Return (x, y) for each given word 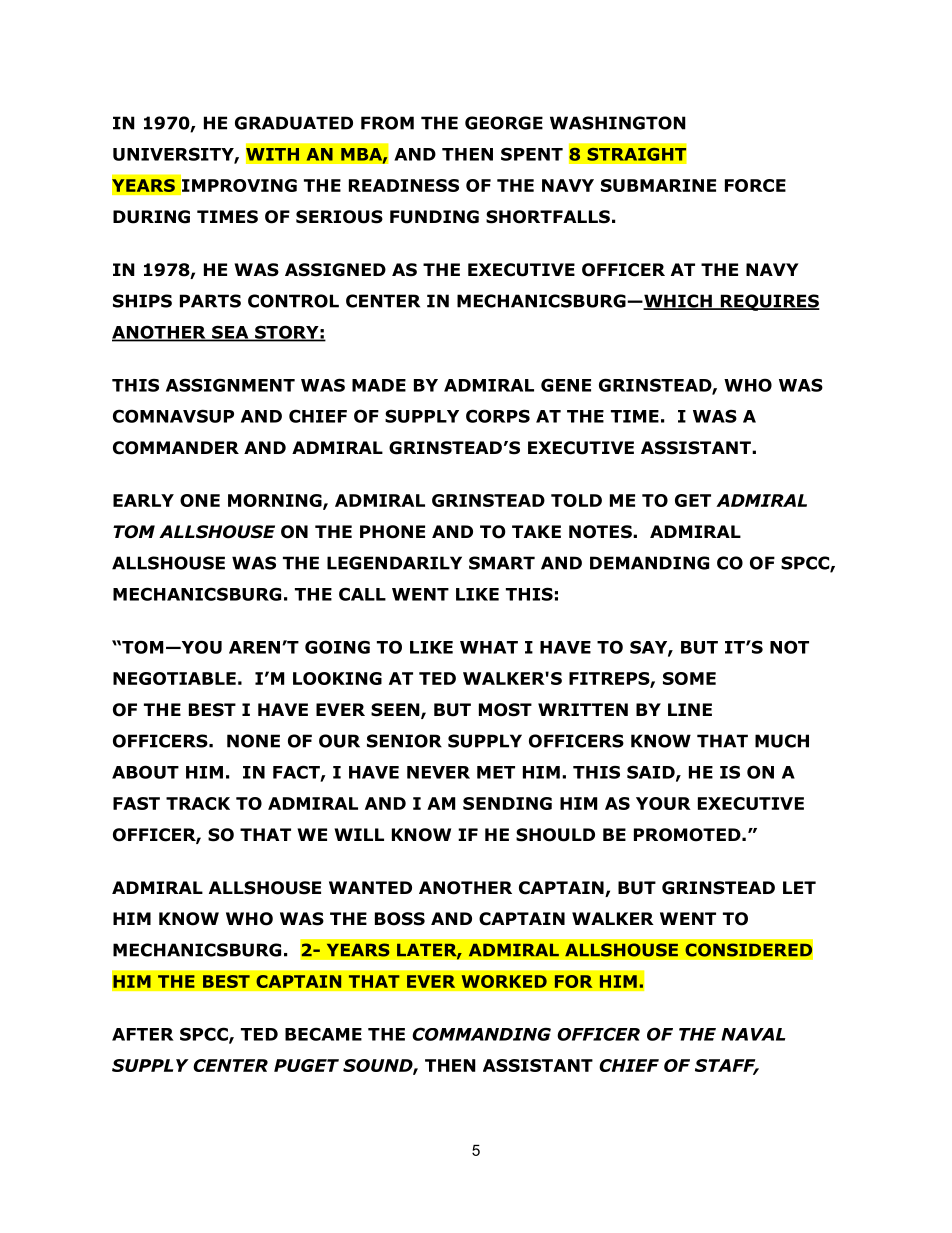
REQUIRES (769, 302)
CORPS (498, 416)
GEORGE (504, 123)
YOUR (663, 803)
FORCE (755, 185)
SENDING (507, 803)
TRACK (198, 803)
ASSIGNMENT (230, 385)
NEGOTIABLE (174, 678)
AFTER (143, 1034)
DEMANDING (649, 563)
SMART (502, 563)
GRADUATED (294, 123)
